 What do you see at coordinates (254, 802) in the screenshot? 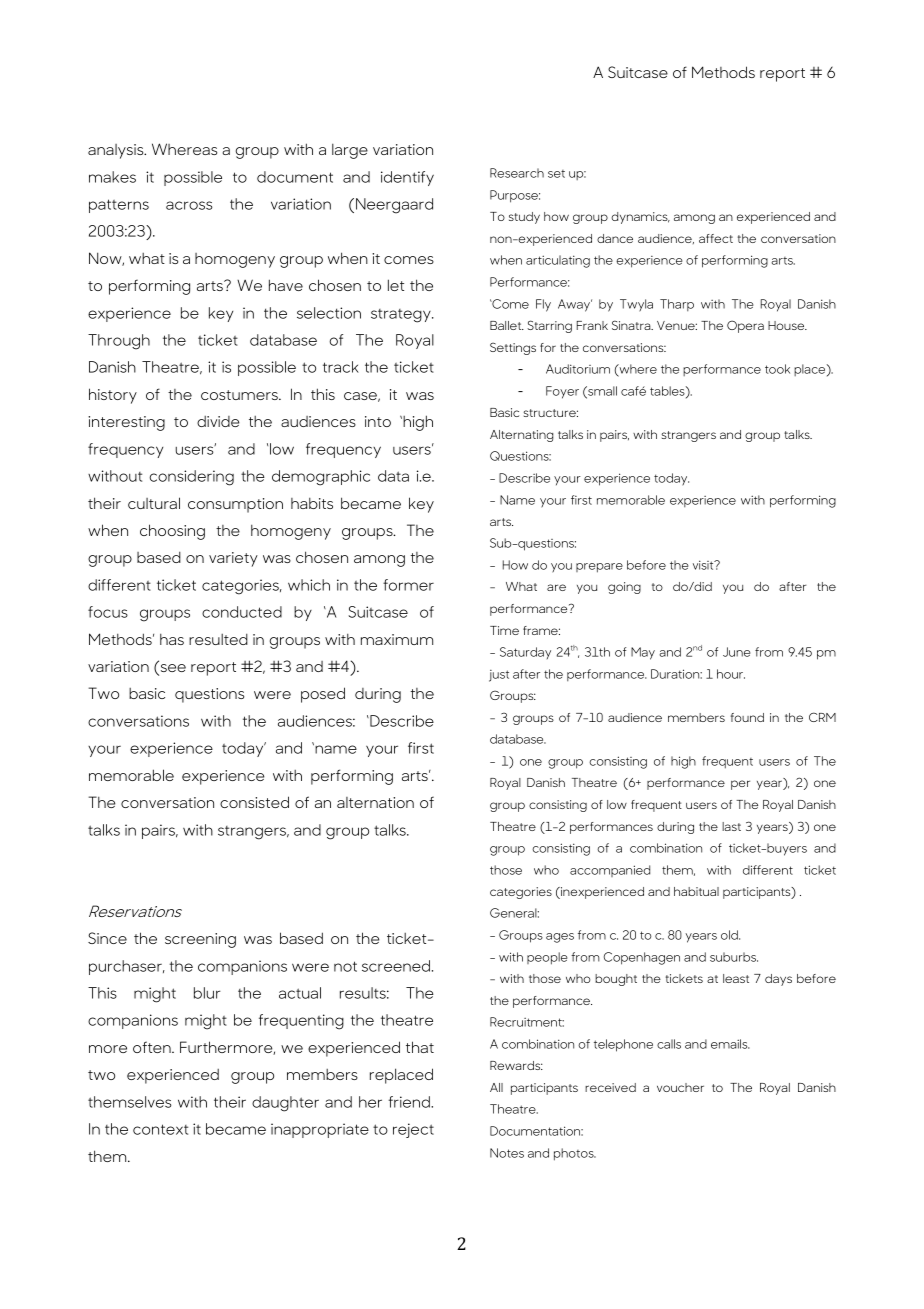
I see `consisted` at bounding box center [254, 802].
